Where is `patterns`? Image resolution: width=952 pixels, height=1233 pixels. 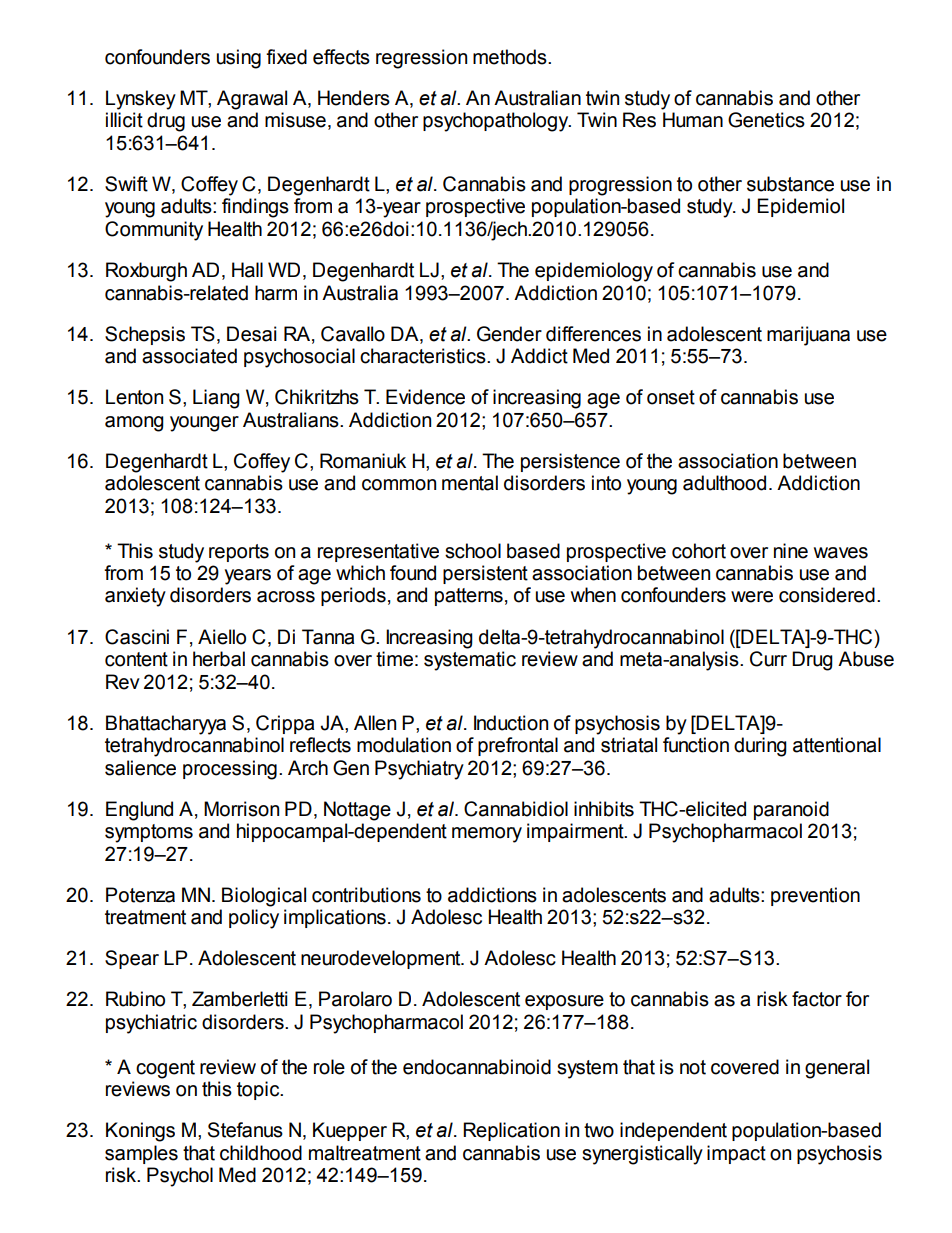
patterns is located at coordinates (469, 597).
